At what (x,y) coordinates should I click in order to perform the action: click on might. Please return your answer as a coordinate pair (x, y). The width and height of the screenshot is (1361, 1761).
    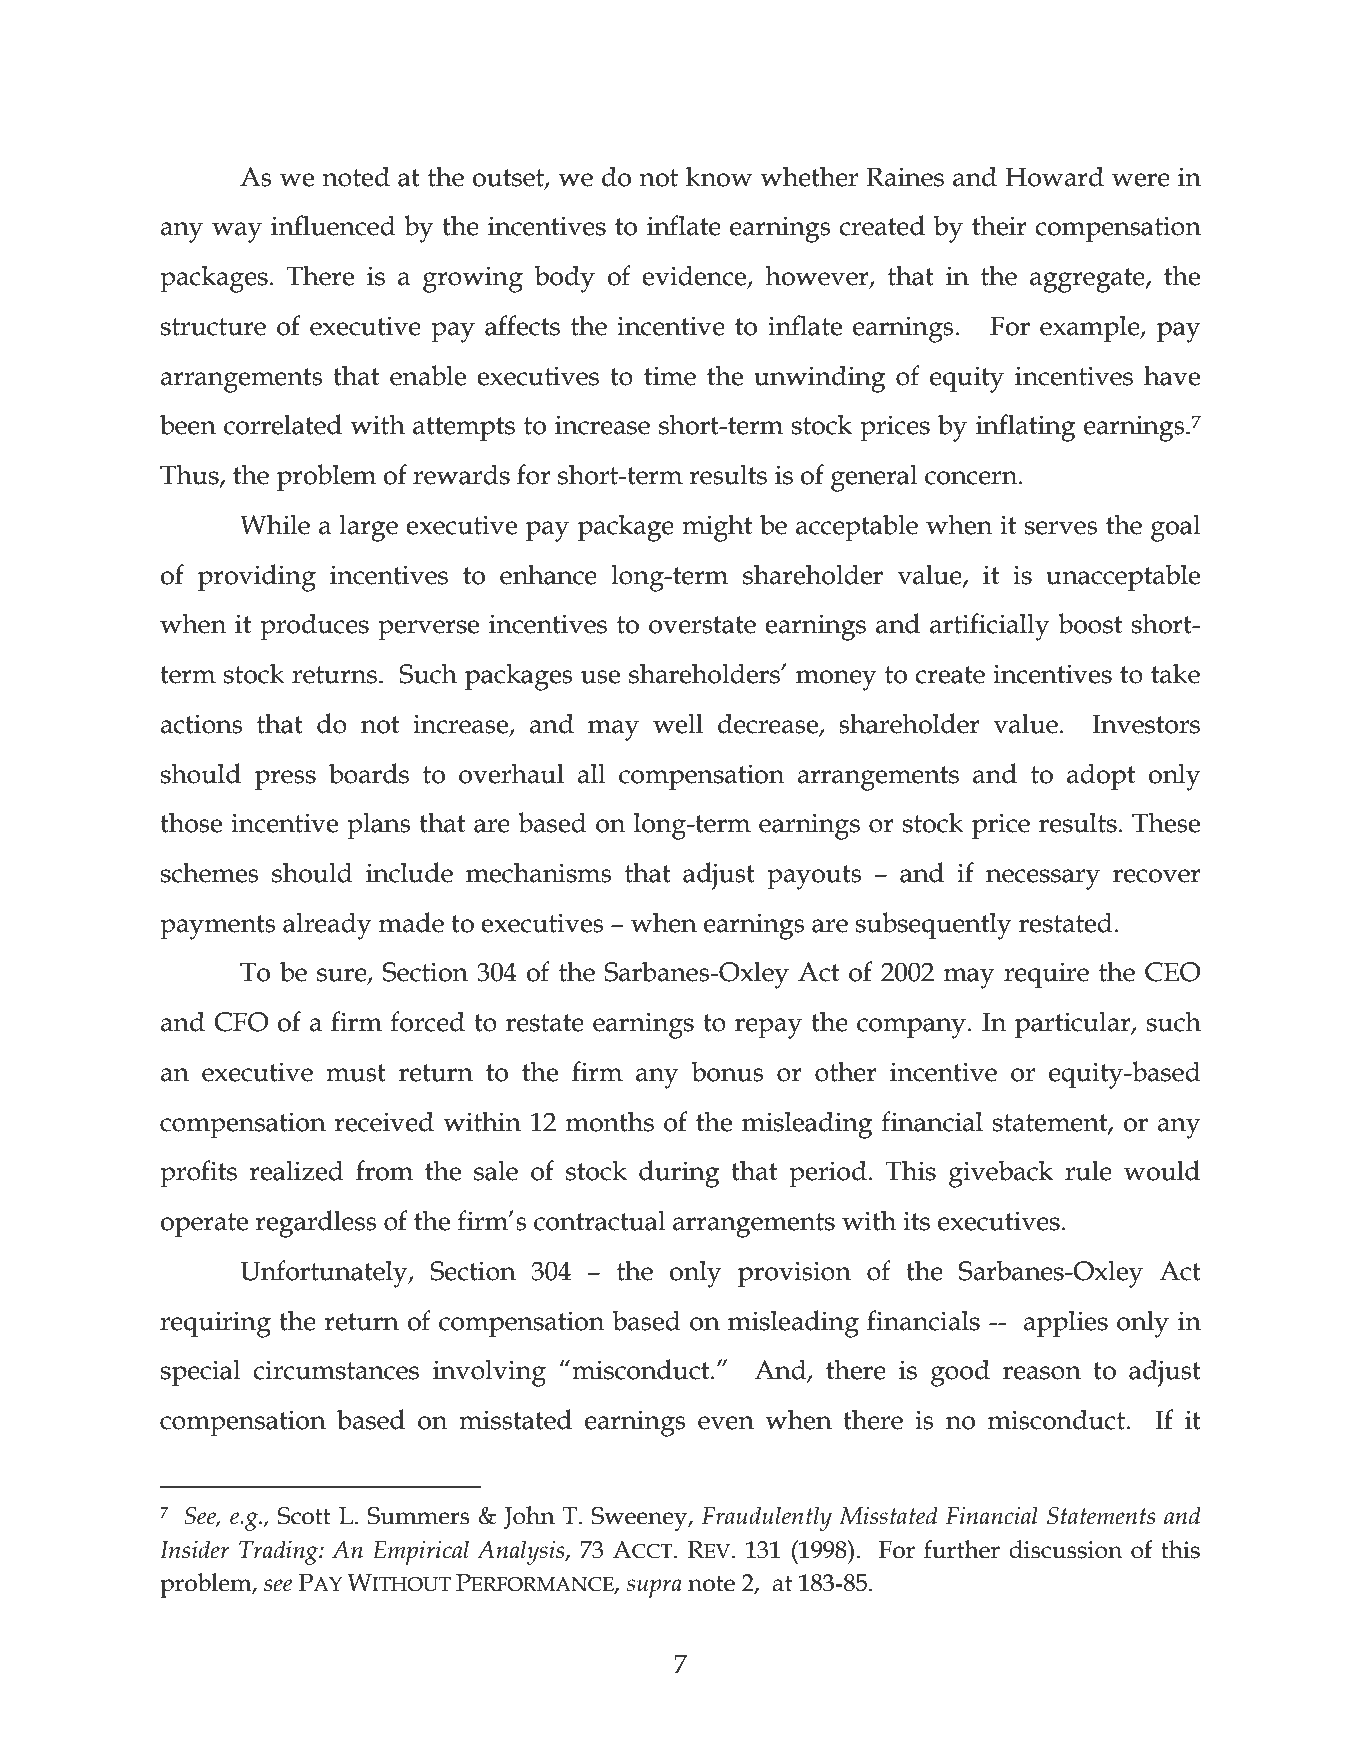
    Looking at the image, I should click on (717, 528).
